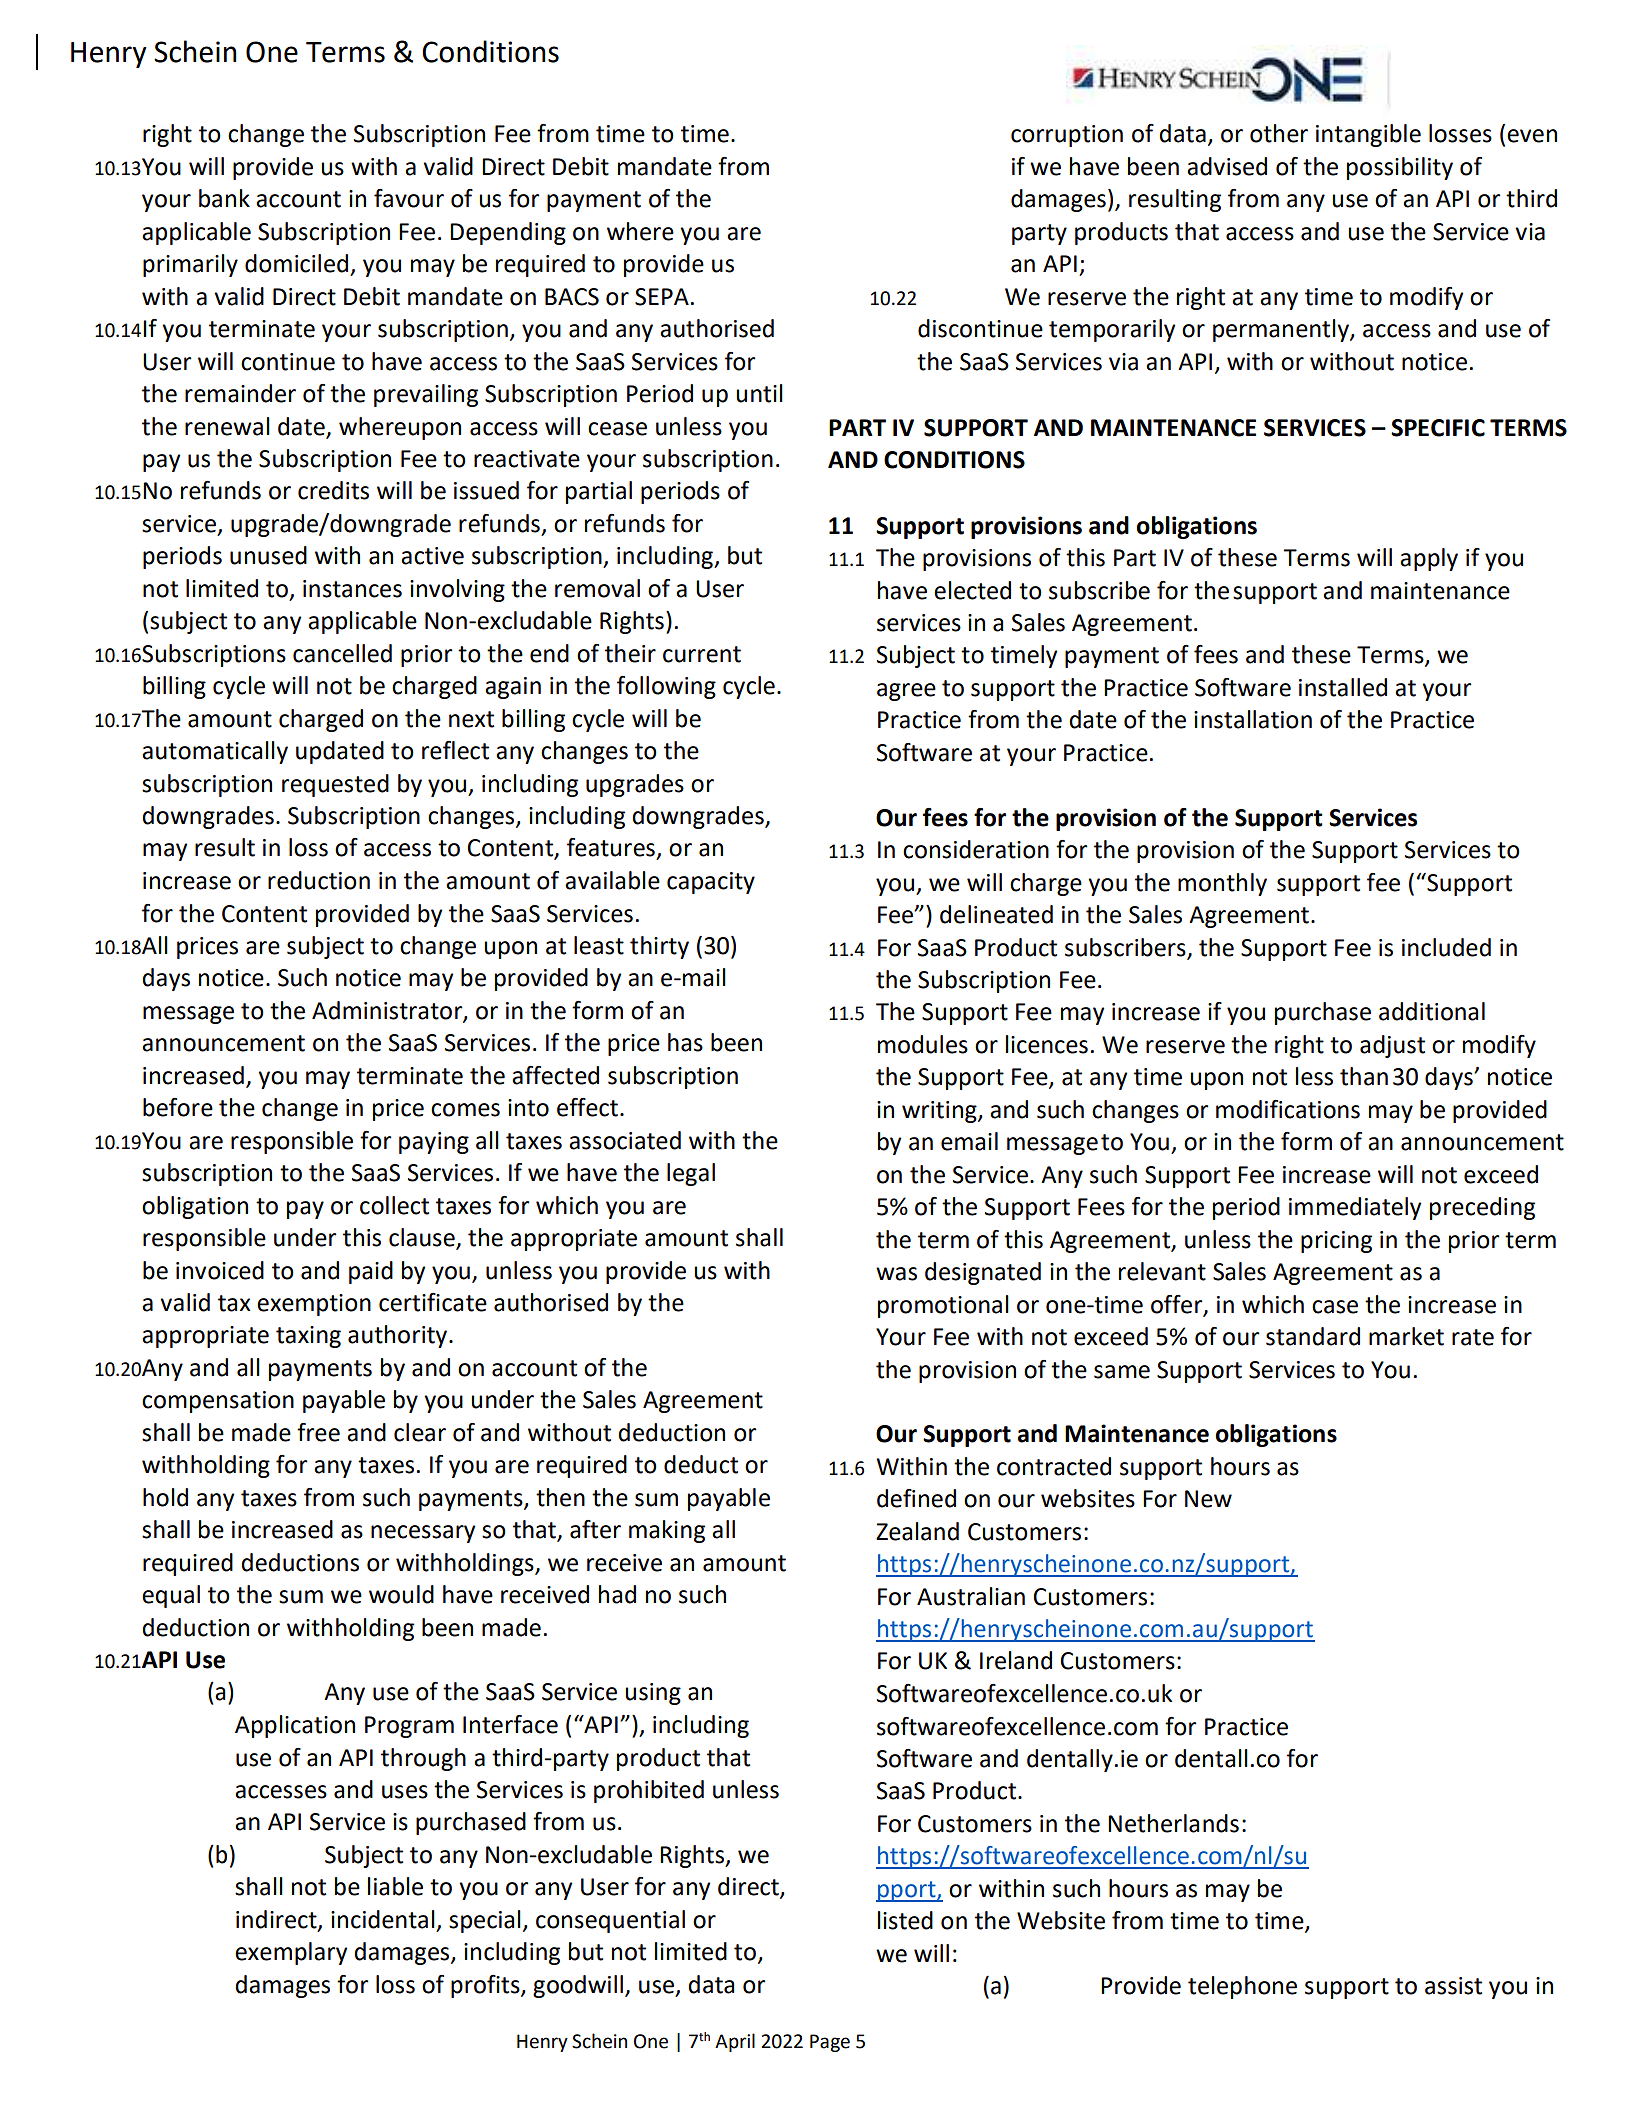 The width and height of the screenshot is (1627, 2106). Describe the element at coordinates (1400, 168) in the screenshot. I see `possibility` at that location.
